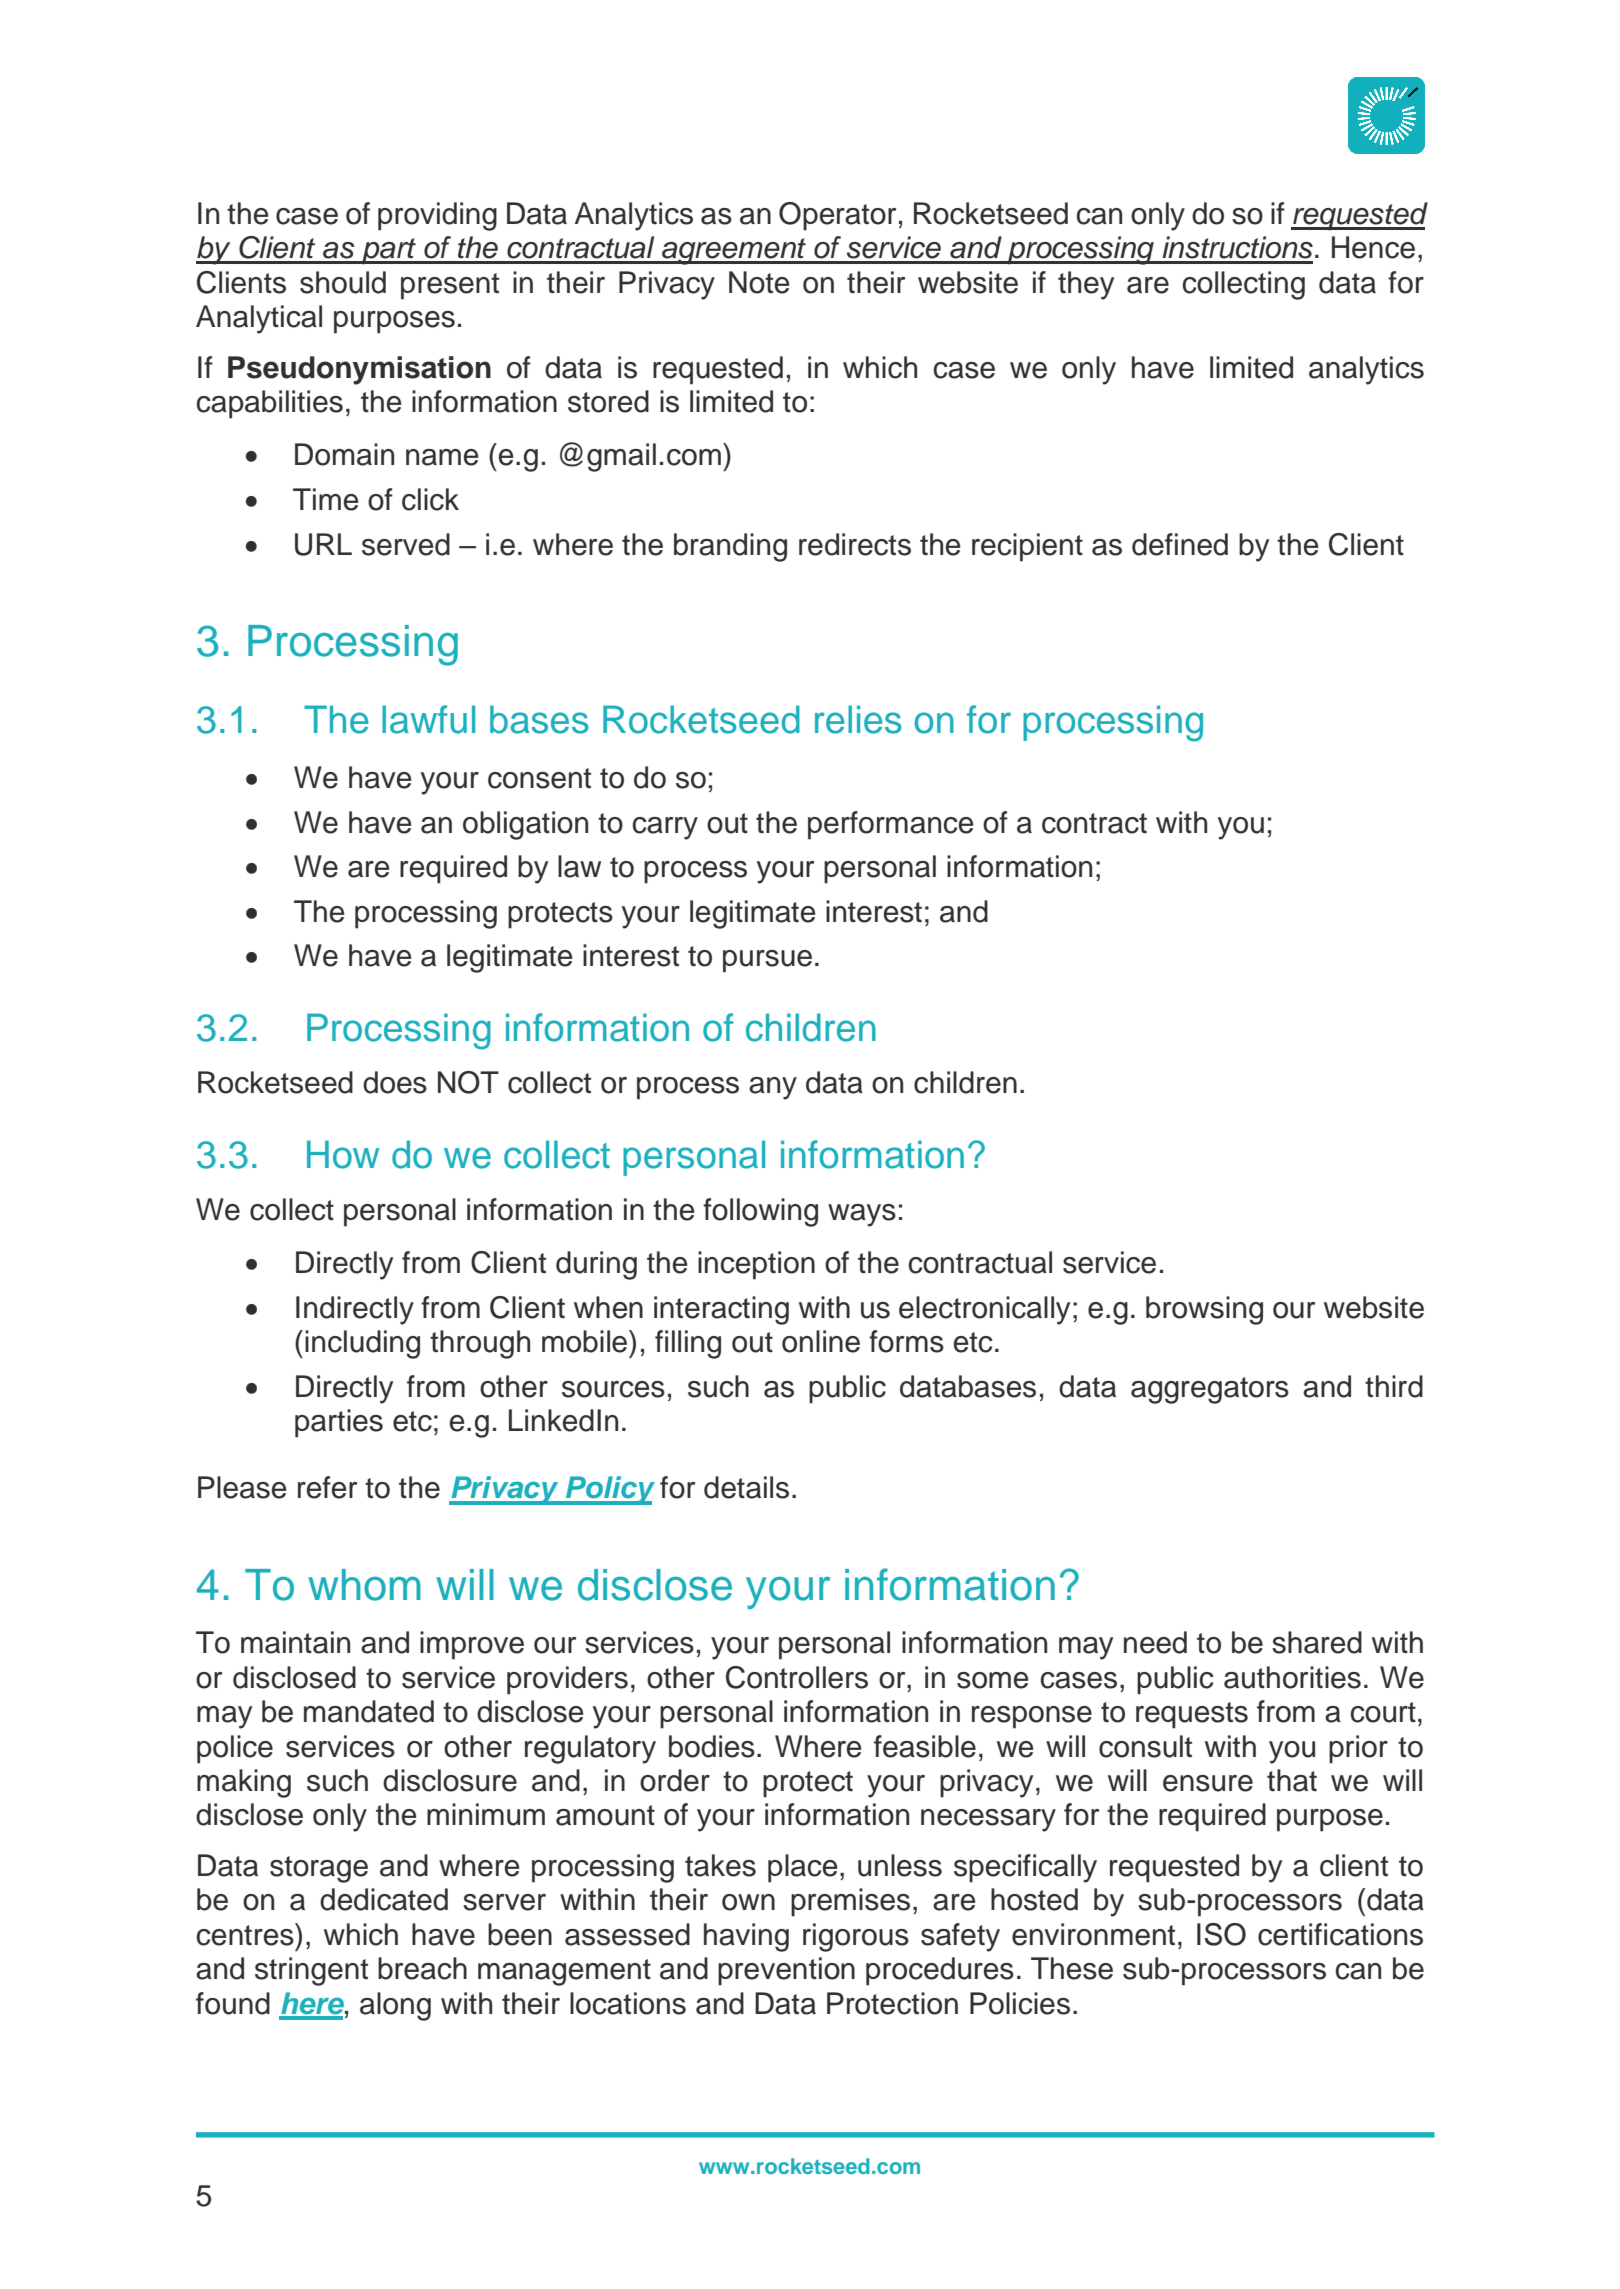  What do you see at coordinates (890, 825) in the page?
I see `performance` at bounding box center [890, 825].
